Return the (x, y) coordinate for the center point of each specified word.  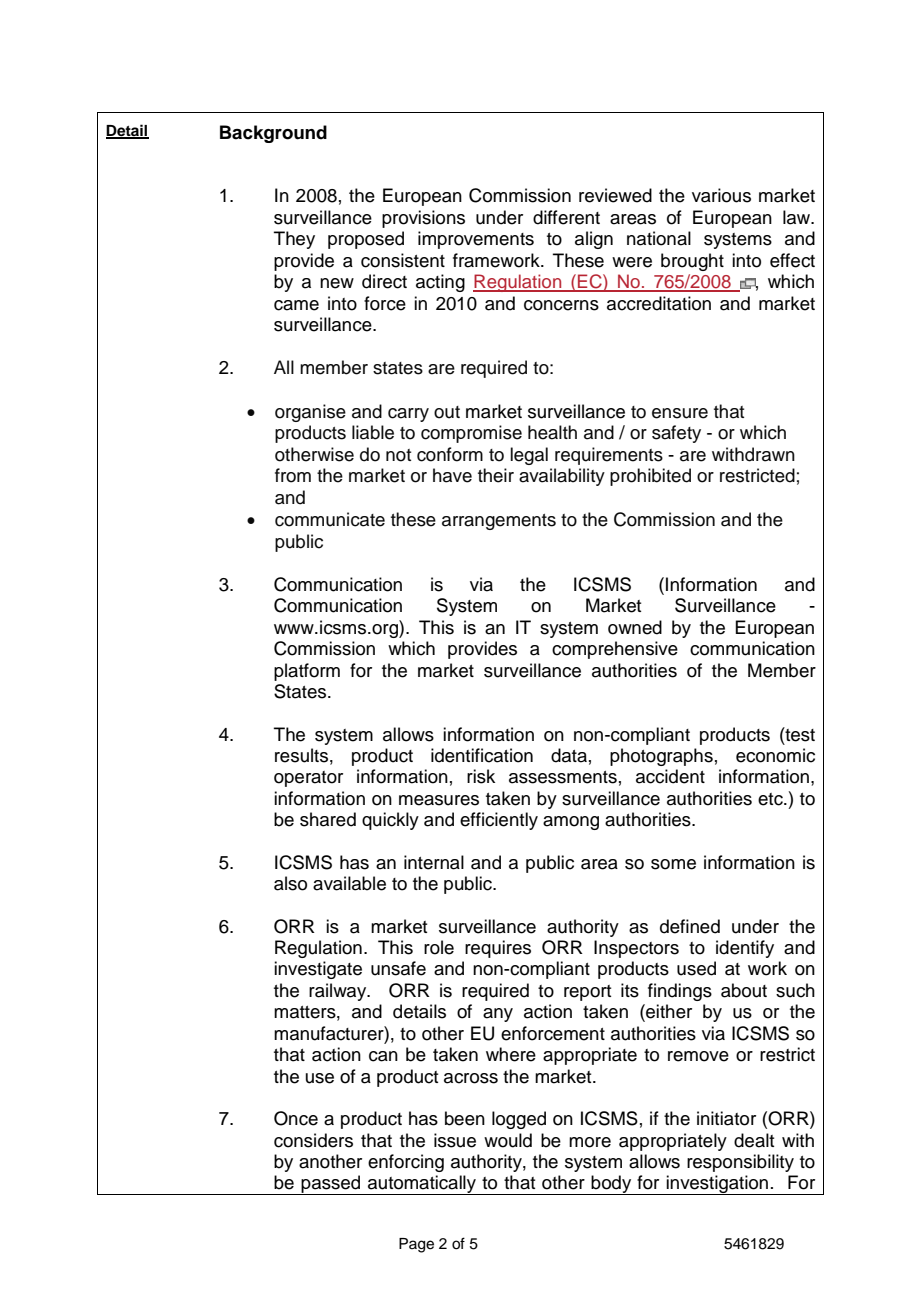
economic (775, 755)
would (508, 1140)
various (721, 195)
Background (273, 134)
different (566, 217)
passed (331, 1185)
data (569, 755)
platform (307, 672)
